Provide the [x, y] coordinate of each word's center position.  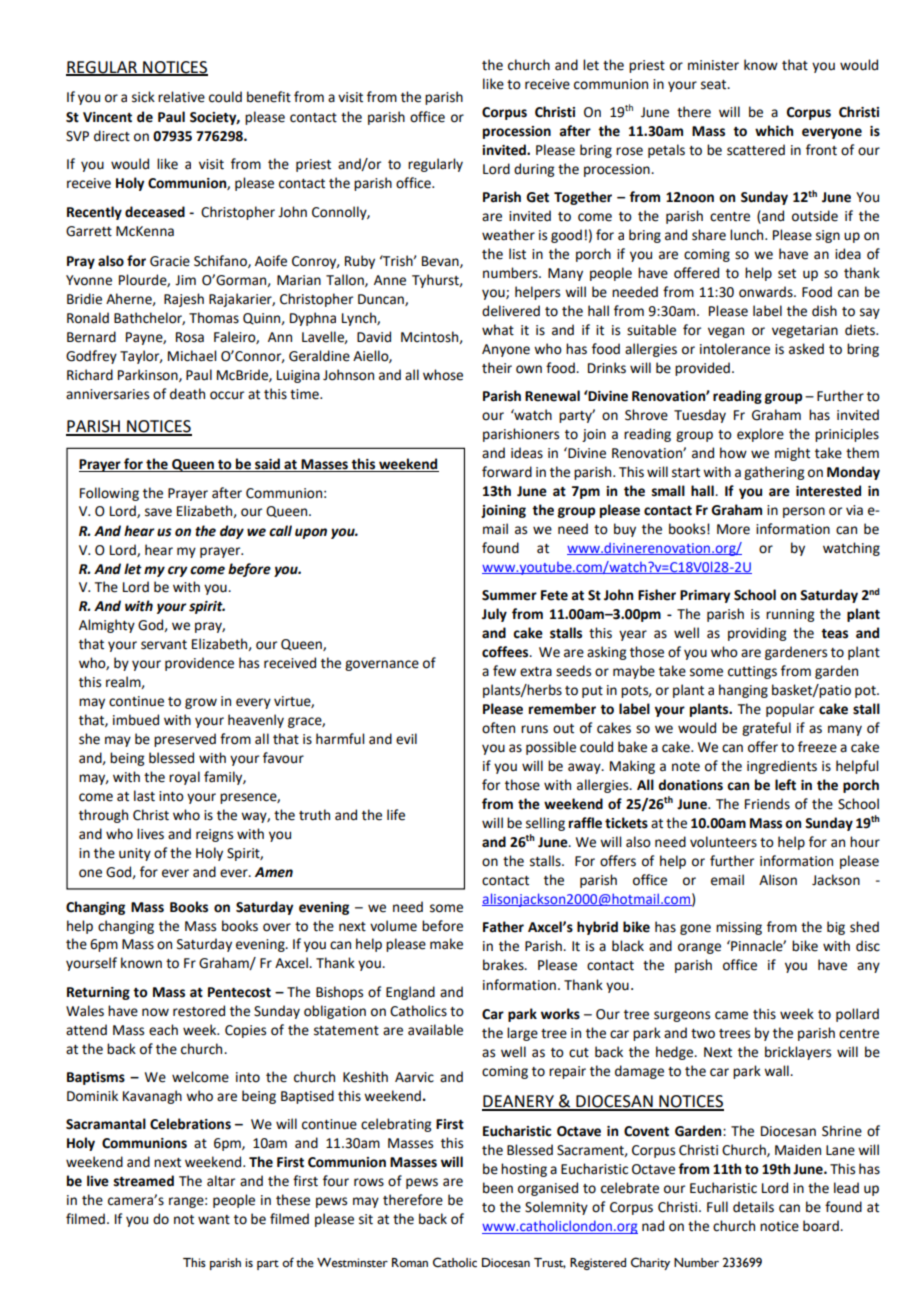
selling [545, 824]
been [498, 1188]
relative [181, 97]
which [774, 131]
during [534, 170]
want [214, 1220]
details [753, 1207]
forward [507, 472]
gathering [774, 473]
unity [135, 854]
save [158, 512]
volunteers [723, 842]
